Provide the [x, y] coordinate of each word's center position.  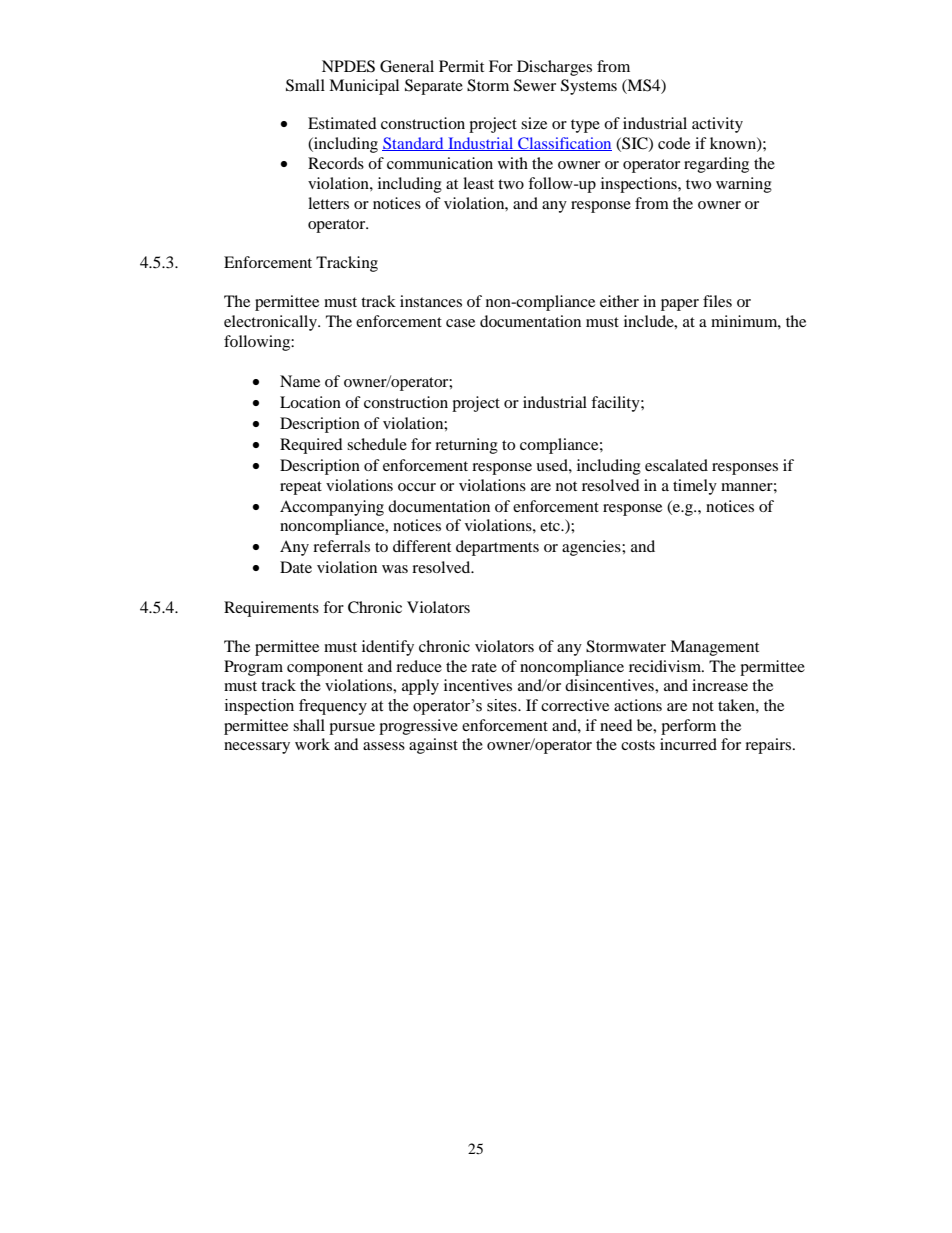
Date [296, 567]
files [717, 301]
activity [717, 125]
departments [497, 548]
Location [310, 402]
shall [309, 725]
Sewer [535, 85]
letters [328, 203]
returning [466, 446]
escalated [676, 465]
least [478, 183]
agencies [592, 548]
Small [305, 85]
